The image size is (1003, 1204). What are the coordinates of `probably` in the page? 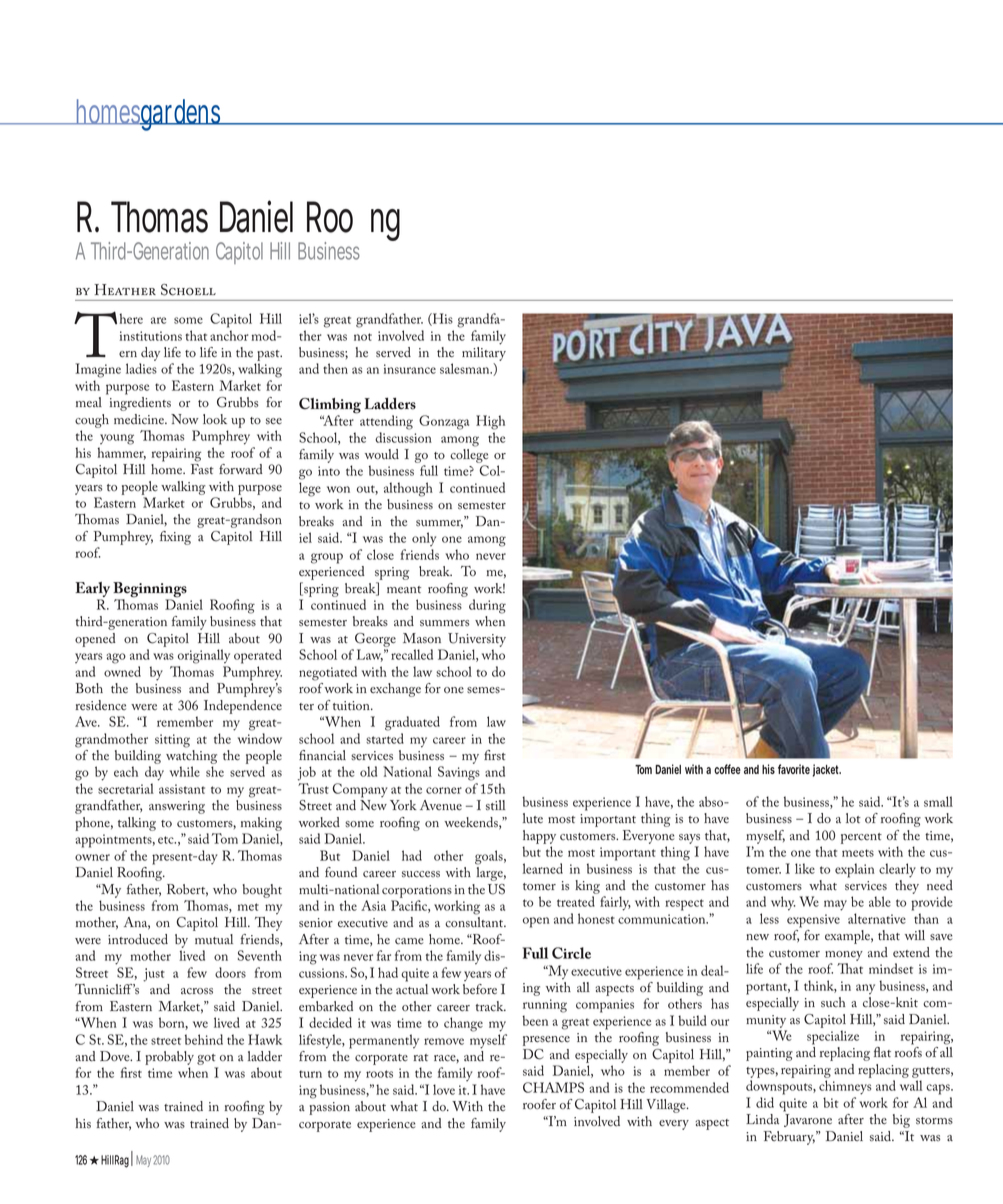 It's located at (169, 1059).
